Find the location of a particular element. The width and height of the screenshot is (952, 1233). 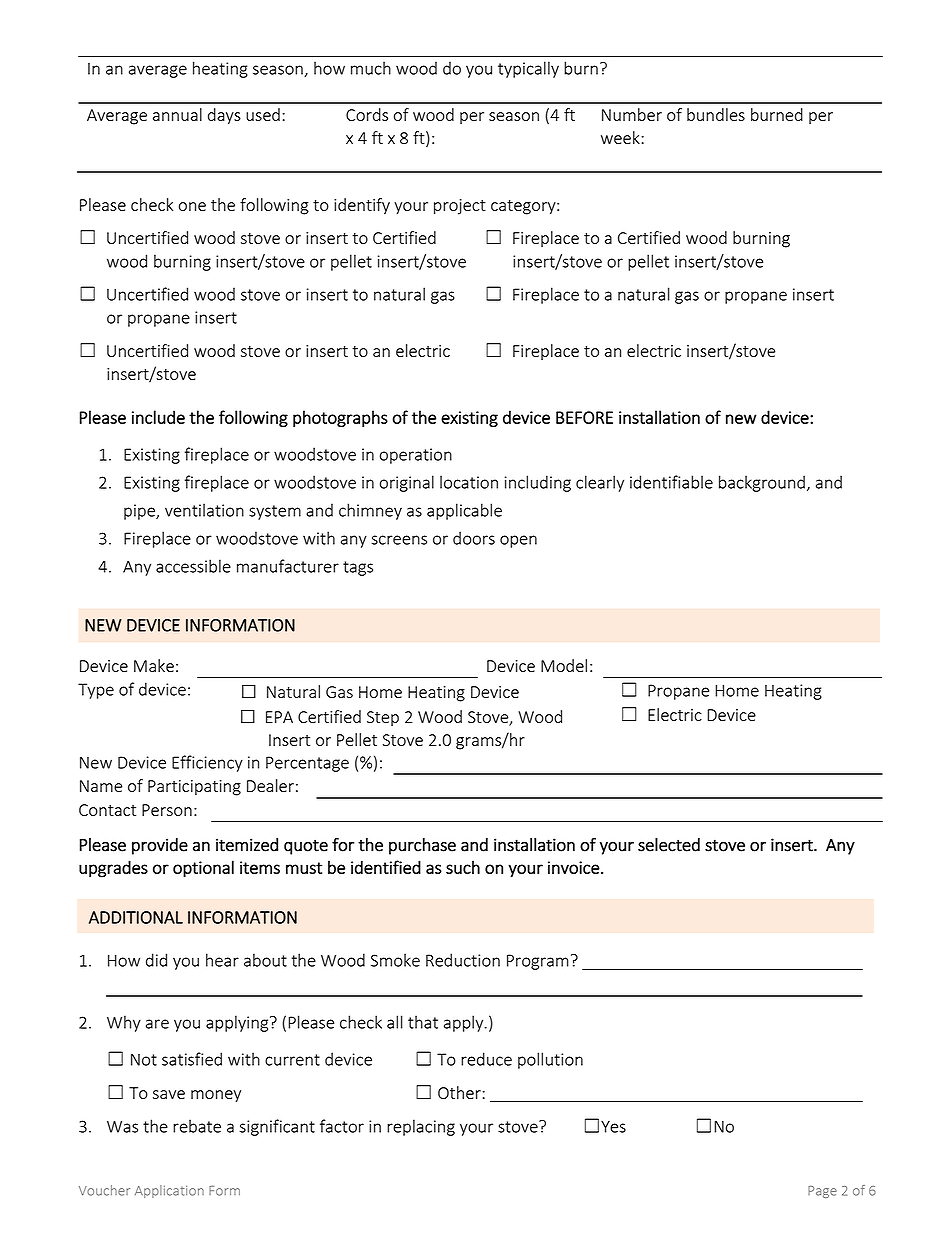

such is located at coordinates (463, 867).
